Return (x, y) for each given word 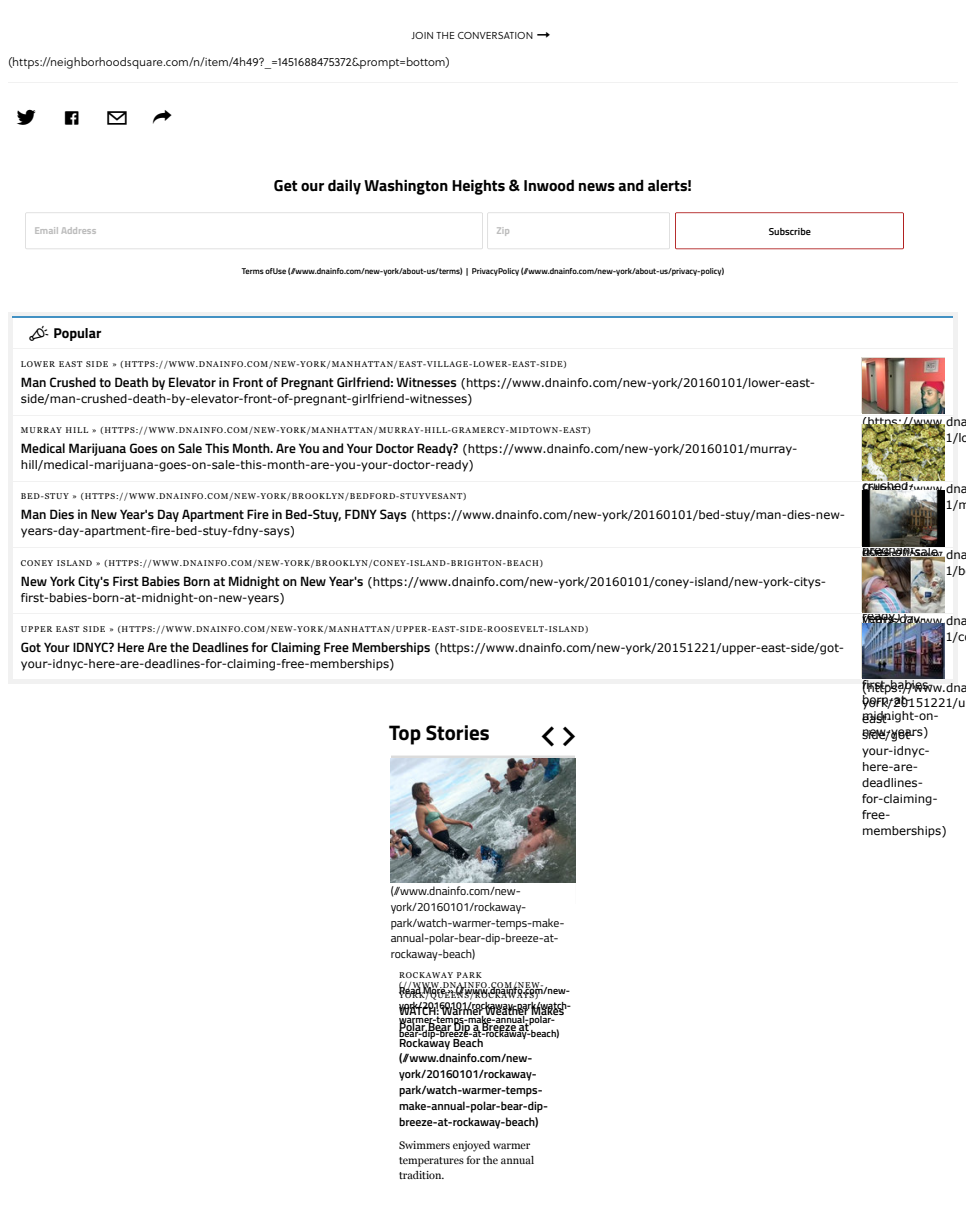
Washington (406, 187)
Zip (503, 231)
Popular (77, 334)
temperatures (431, 1162)
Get (285, 186)
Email (46, 230)
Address (79, 230)
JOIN (422, 35)
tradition (421, 1175)
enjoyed (471, 1146)
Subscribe (790, 231)
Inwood (549, 185)
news (597, 187)
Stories (457, 733)
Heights (478, 187)
